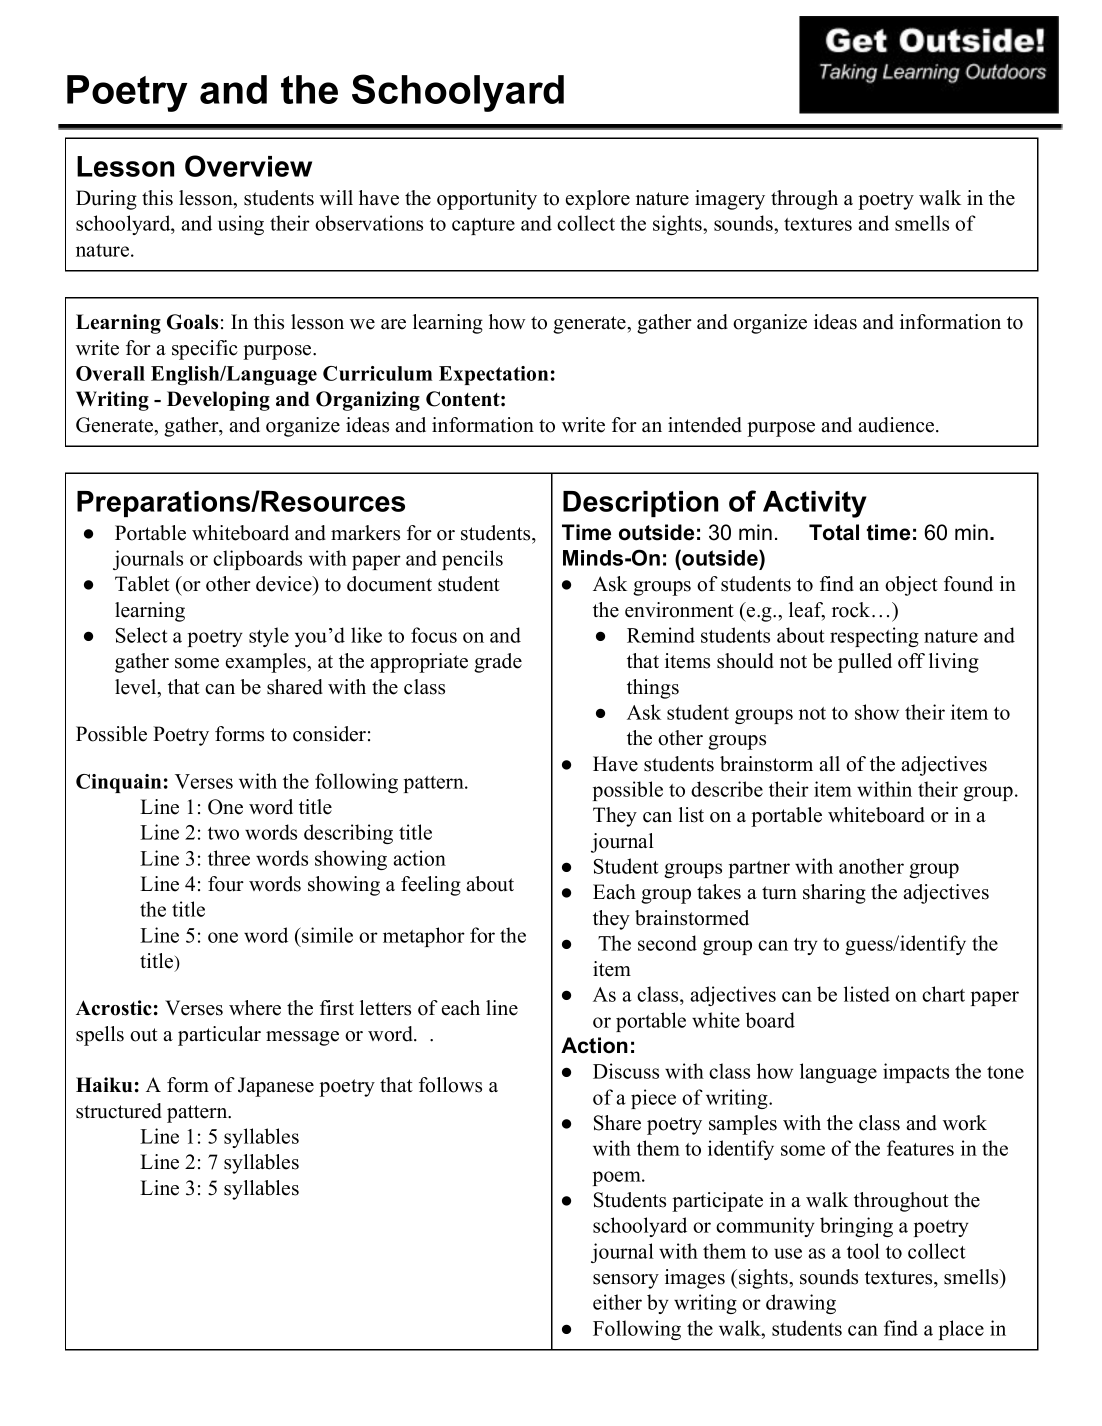 The width and height of the page is (1102, 1426). What do you see at coordinates (223, 833) in the page?
I see `two` at bounding box center [223, 833].
